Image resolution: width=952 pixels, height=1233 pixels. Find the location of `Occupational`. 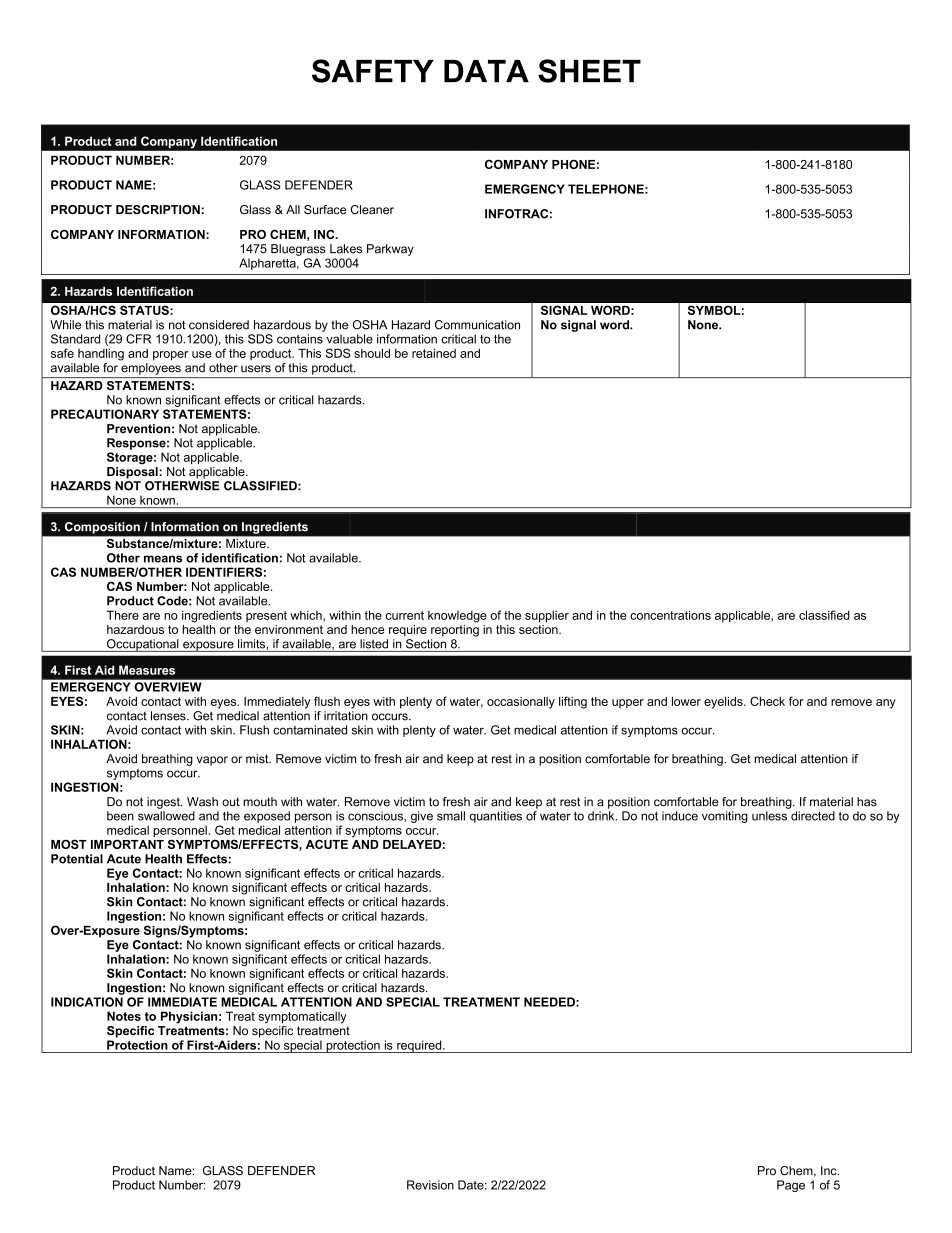

Occupational is located at coordinates (143, 645).
